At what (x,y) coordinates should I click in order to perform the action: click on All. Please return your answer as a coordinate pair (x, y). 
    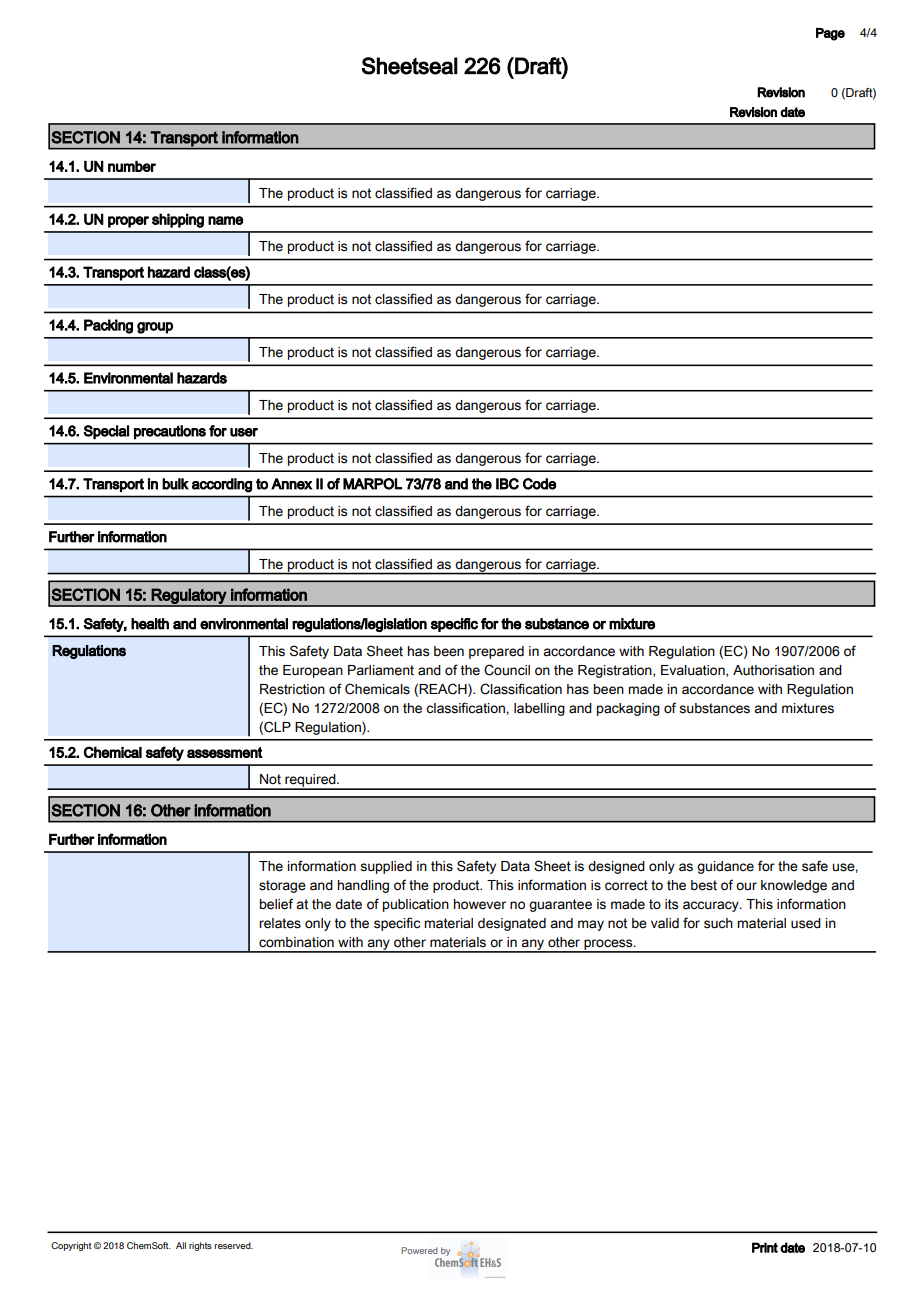
    Looking at the image, I should click on (181, 1245).
